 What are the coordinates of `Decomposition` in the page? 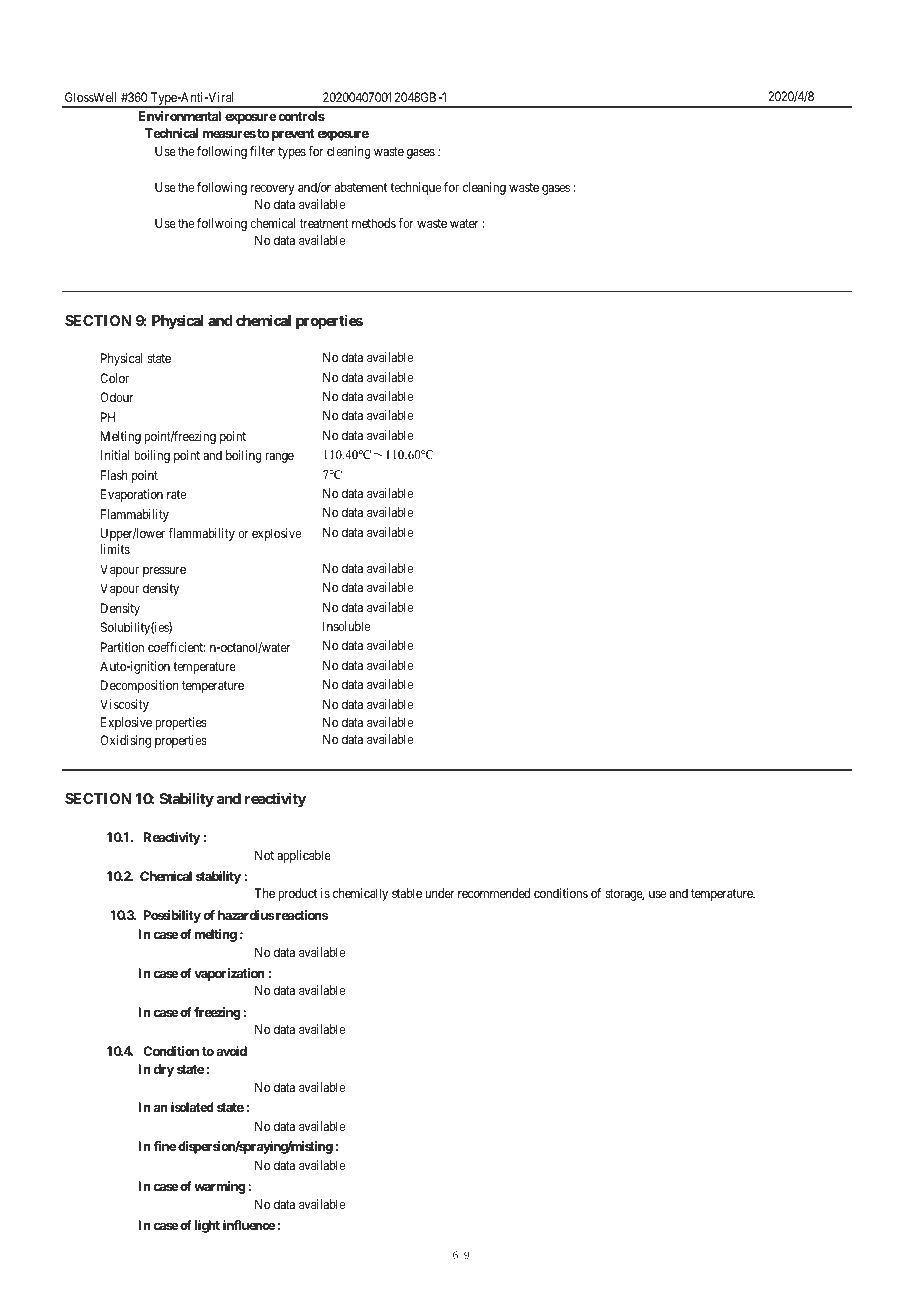 It's located at (139, 686).
